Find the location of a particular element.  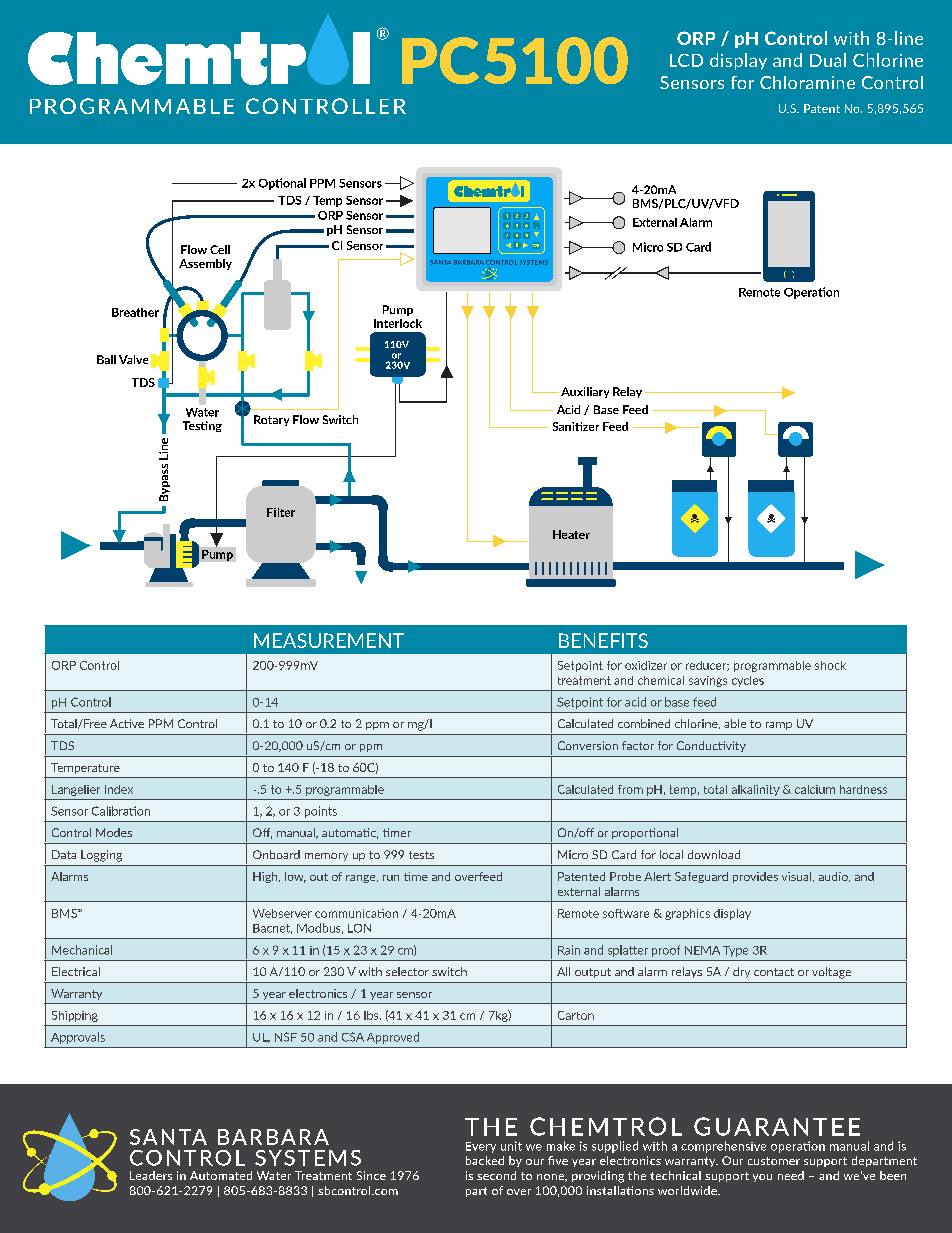

visual is located at coordinates (798, 877).
